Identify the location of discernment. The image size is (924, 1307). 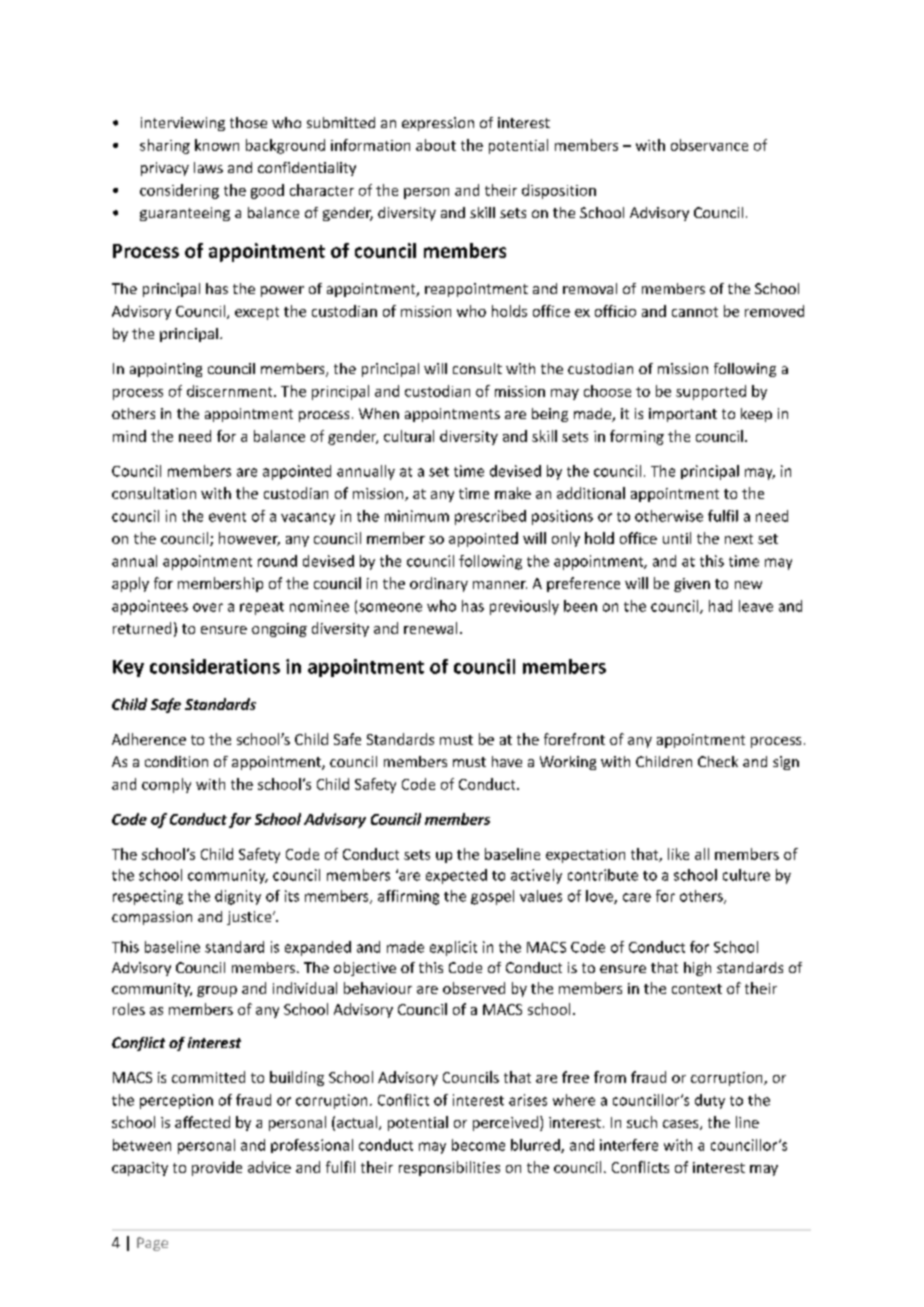
(231, 391).
